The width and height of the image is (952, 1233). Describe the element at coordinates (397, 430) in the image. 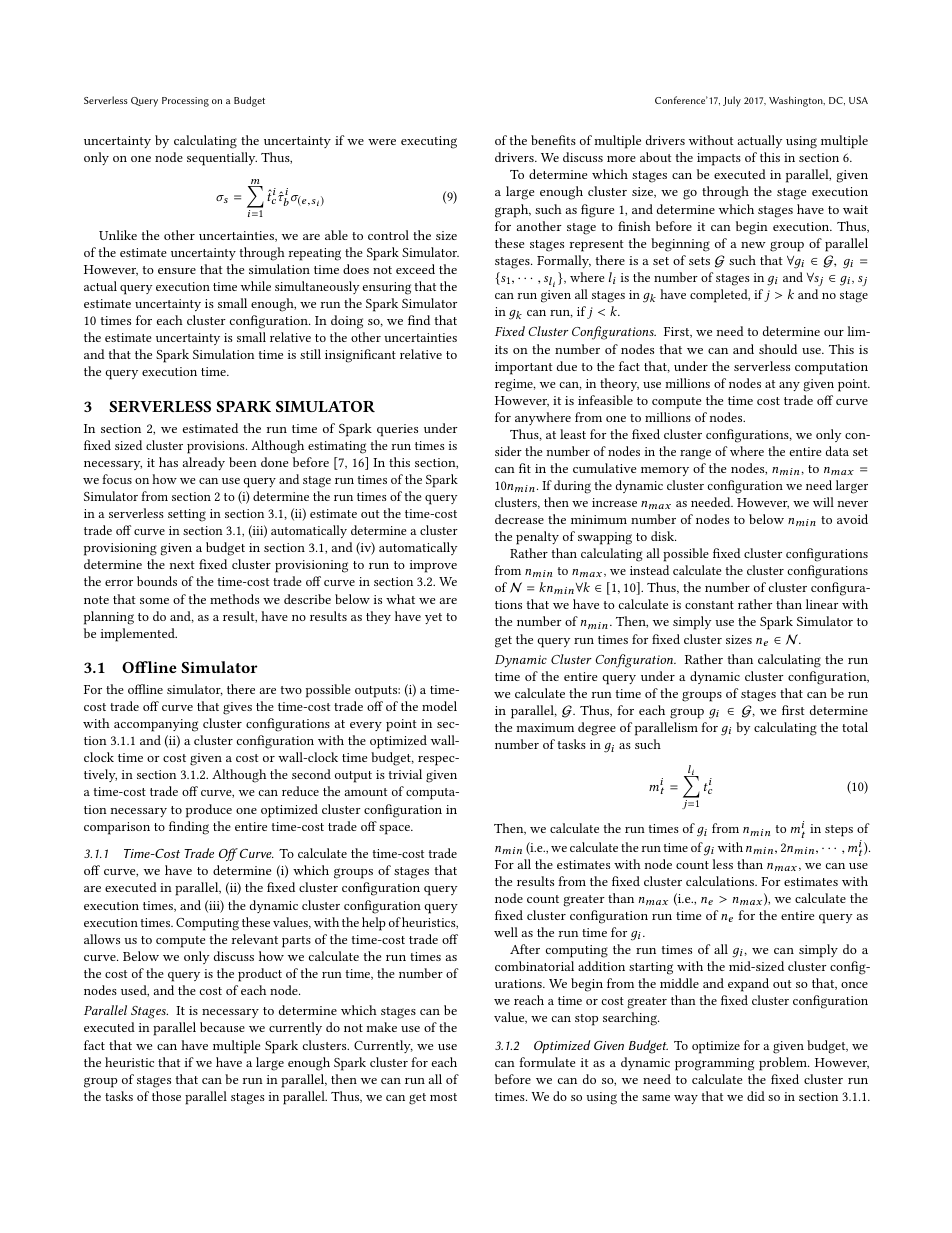

I see `queries` at that location.
